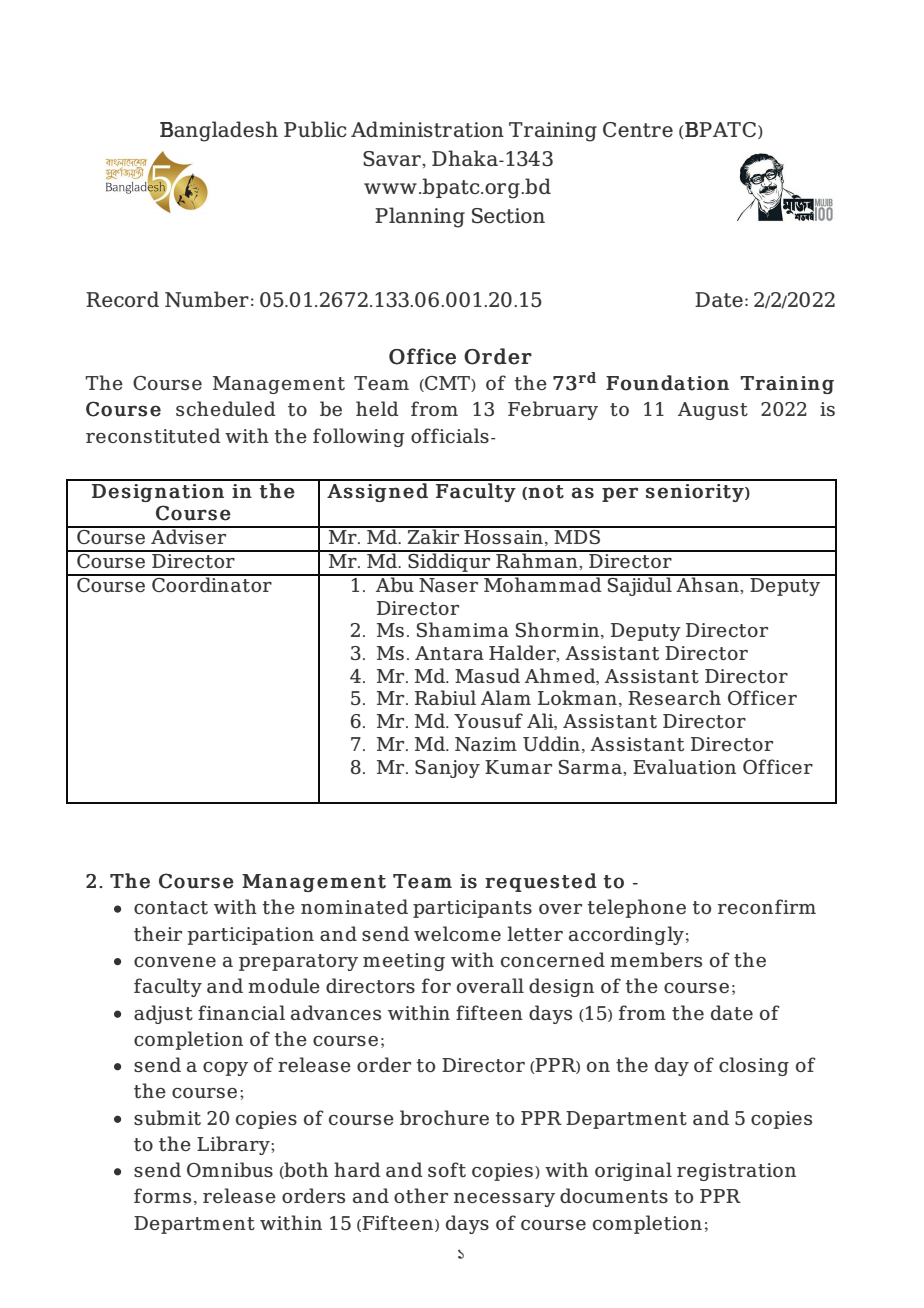 Image resolution: width=924 pixels, height=1308 pixels. Describe the element at coordinates (488, 720) in the screenshot. I see `Yousuf` at that location.
